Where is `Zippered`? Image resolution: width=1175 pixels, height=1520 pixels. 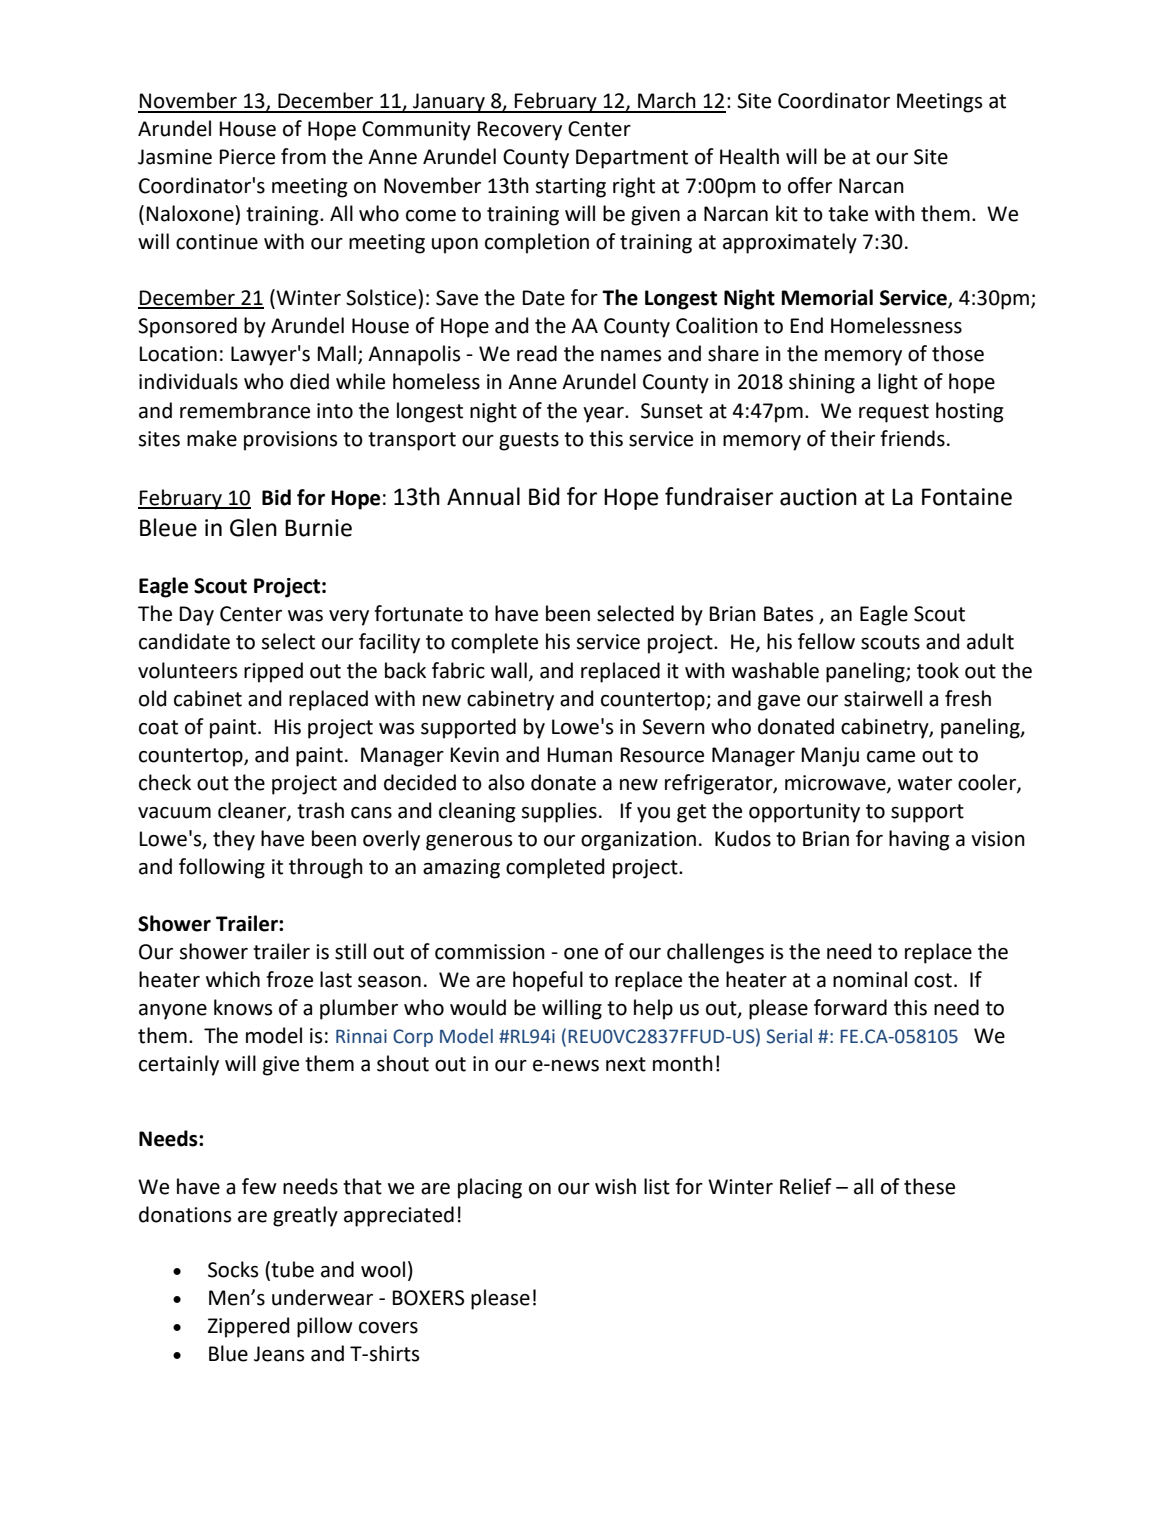 Zippered is located at coordinates (248, 1327).
